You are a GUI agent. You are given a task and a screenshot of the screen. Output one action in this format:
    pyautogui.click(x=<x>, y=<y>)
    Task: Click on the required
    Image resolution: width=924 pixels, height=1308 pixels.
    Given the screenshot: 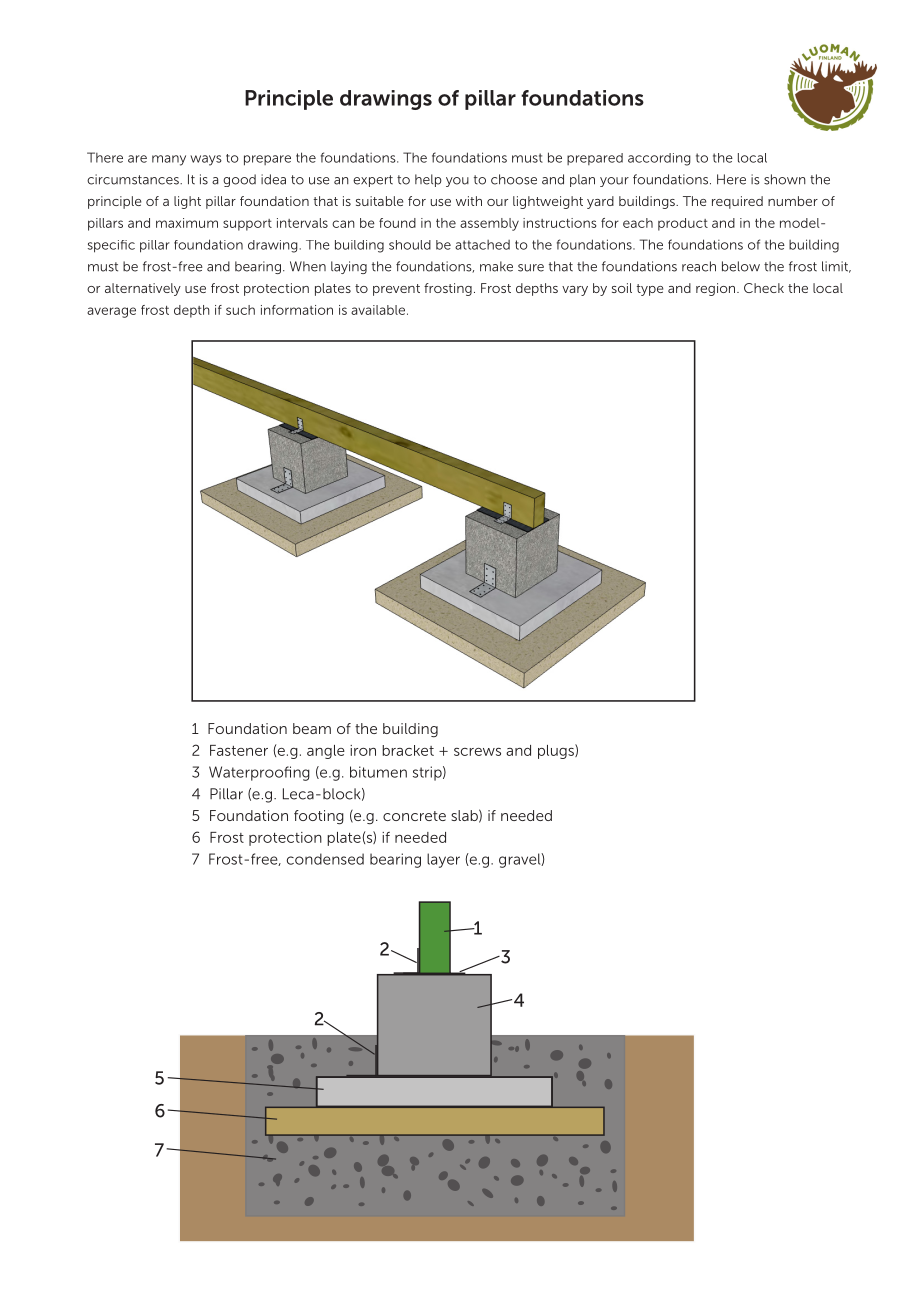 What is the action you would take?
    pyautogui.click(x=737, y=202)
